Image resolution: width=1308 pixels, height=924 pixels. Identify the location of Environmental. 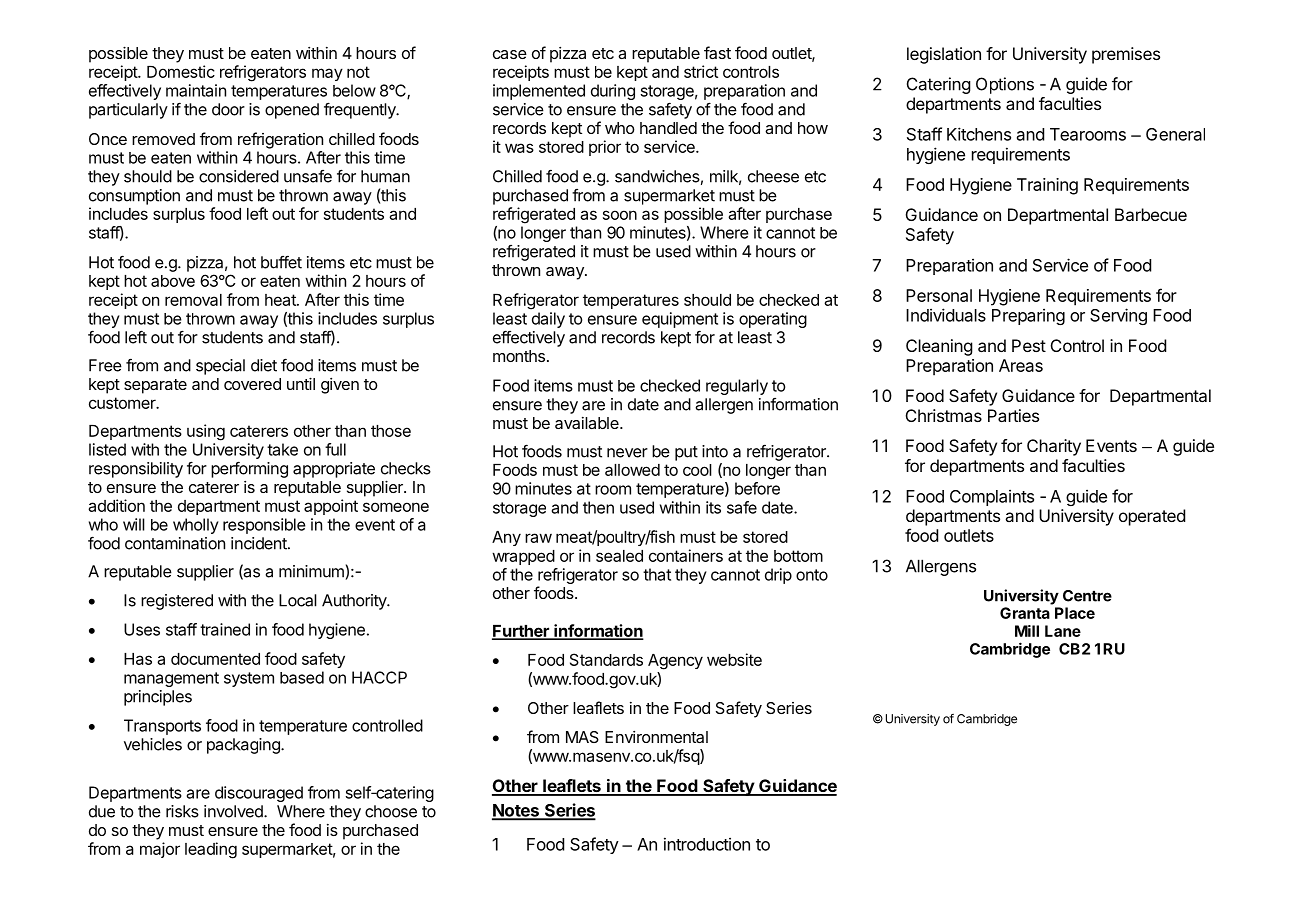
(656, 737).
